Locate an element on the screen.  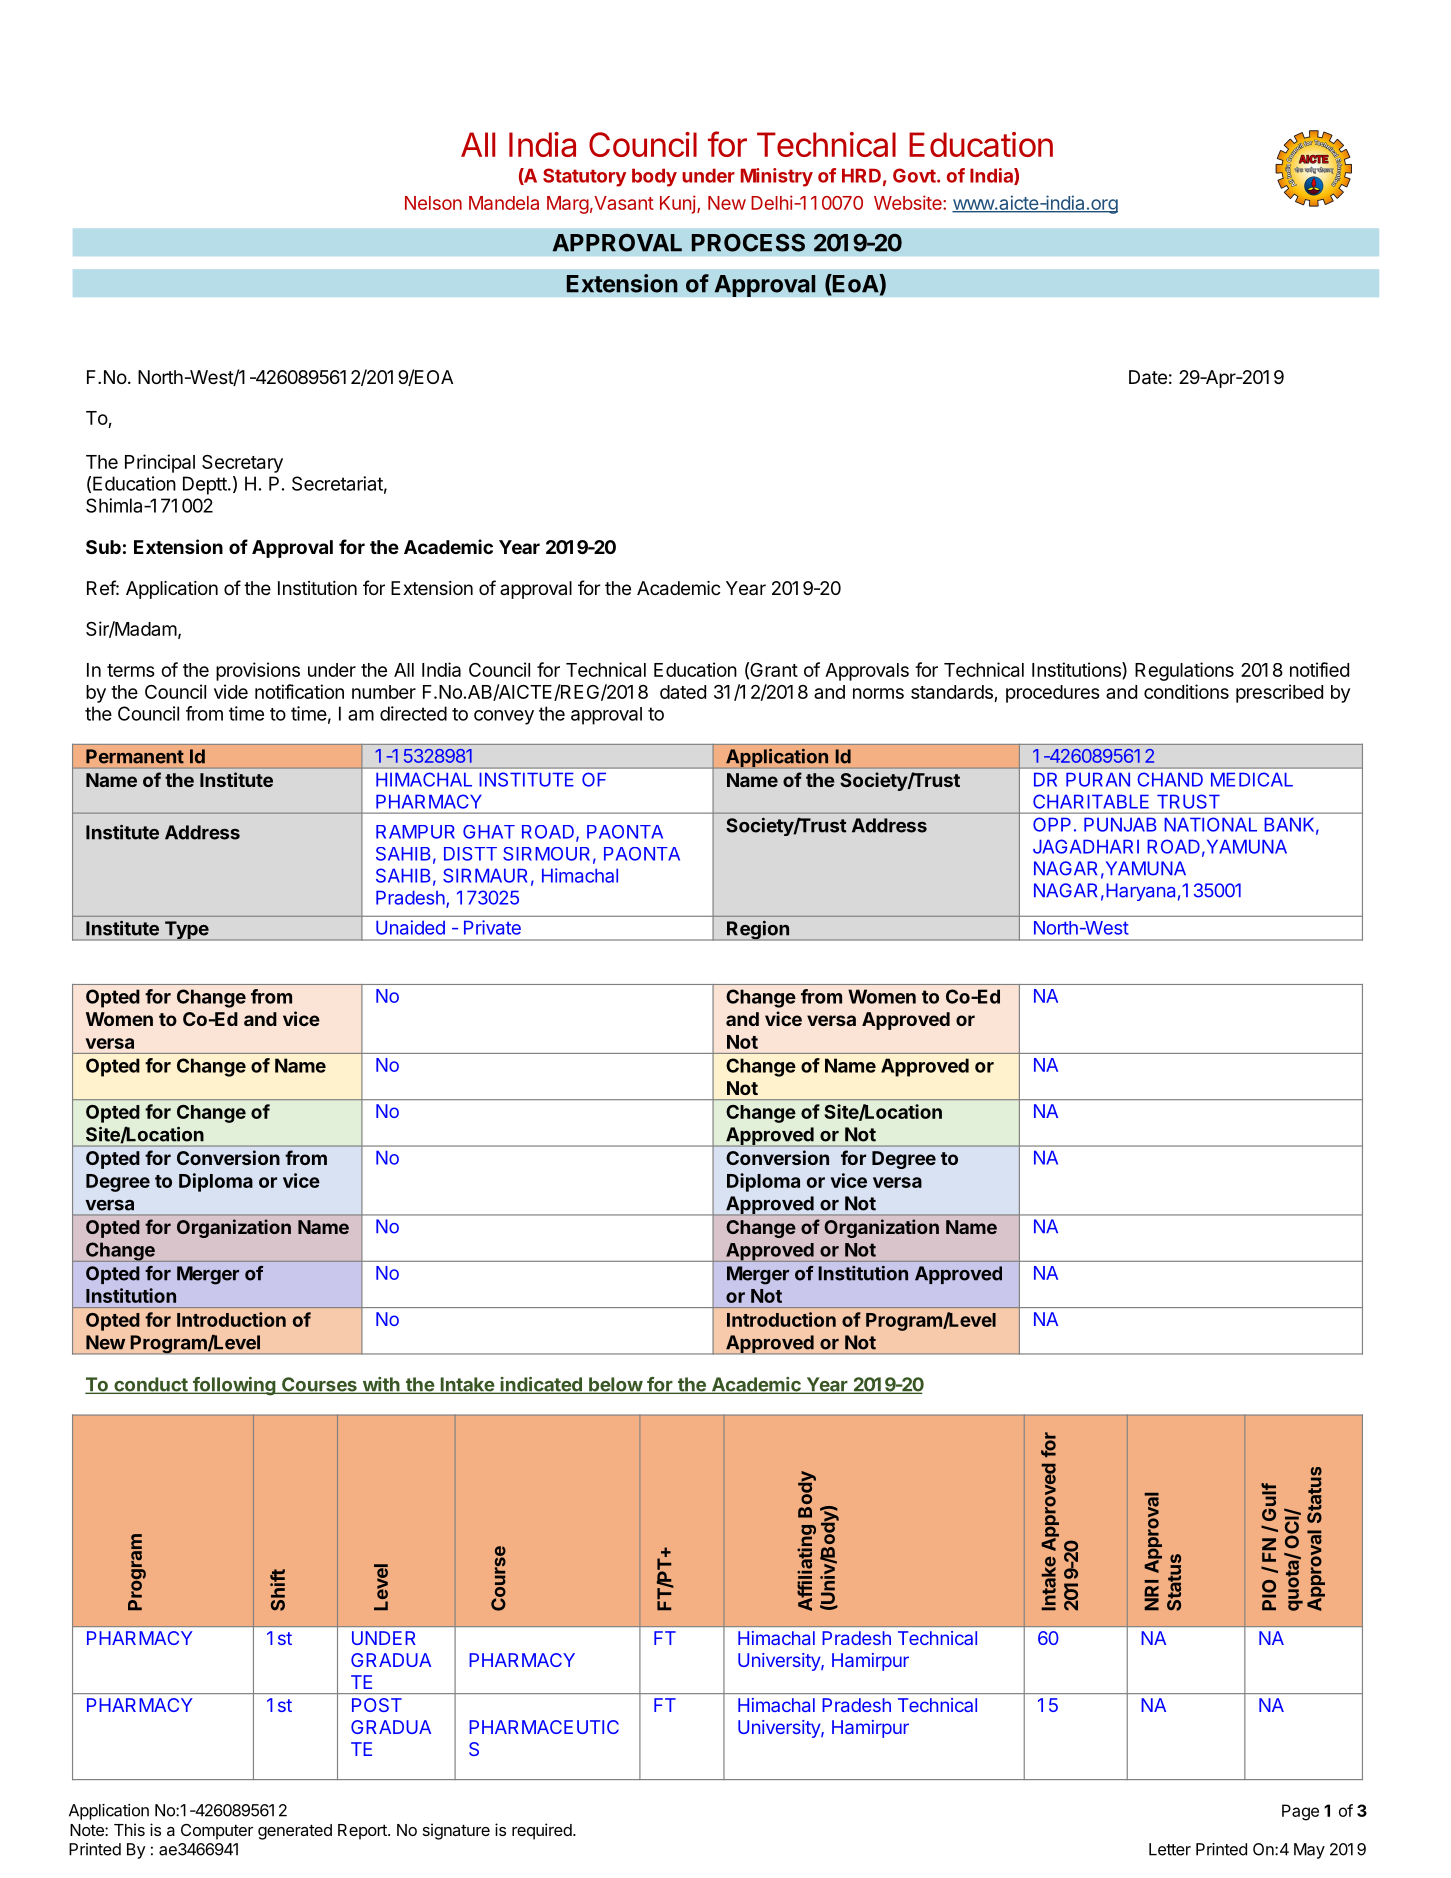
PROCESS is located at coordinates (748, 243).
